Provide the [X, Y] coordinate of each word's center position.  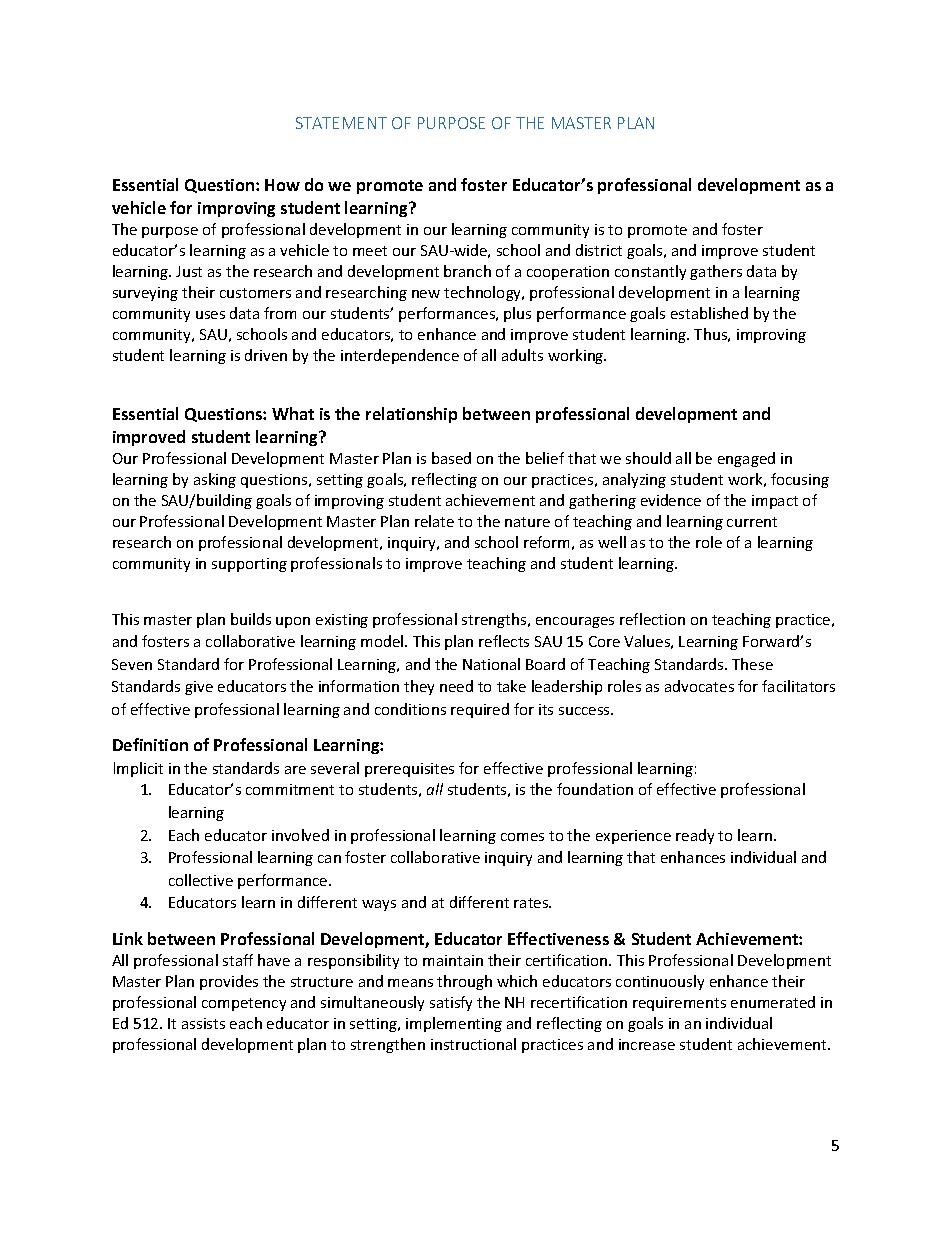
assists [203, 1023]
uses [210, 315]
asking [215, 480]
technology [484, 293]
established [709, 313]
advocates [699, 686]
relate [434, 521]
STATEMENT [341, 123]
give [199, 688]
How [282, 185]
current [752, 522]
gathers [716, 272]
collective [201, 880]
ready [695, 836]
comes [522, 837]
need [456, 686]
